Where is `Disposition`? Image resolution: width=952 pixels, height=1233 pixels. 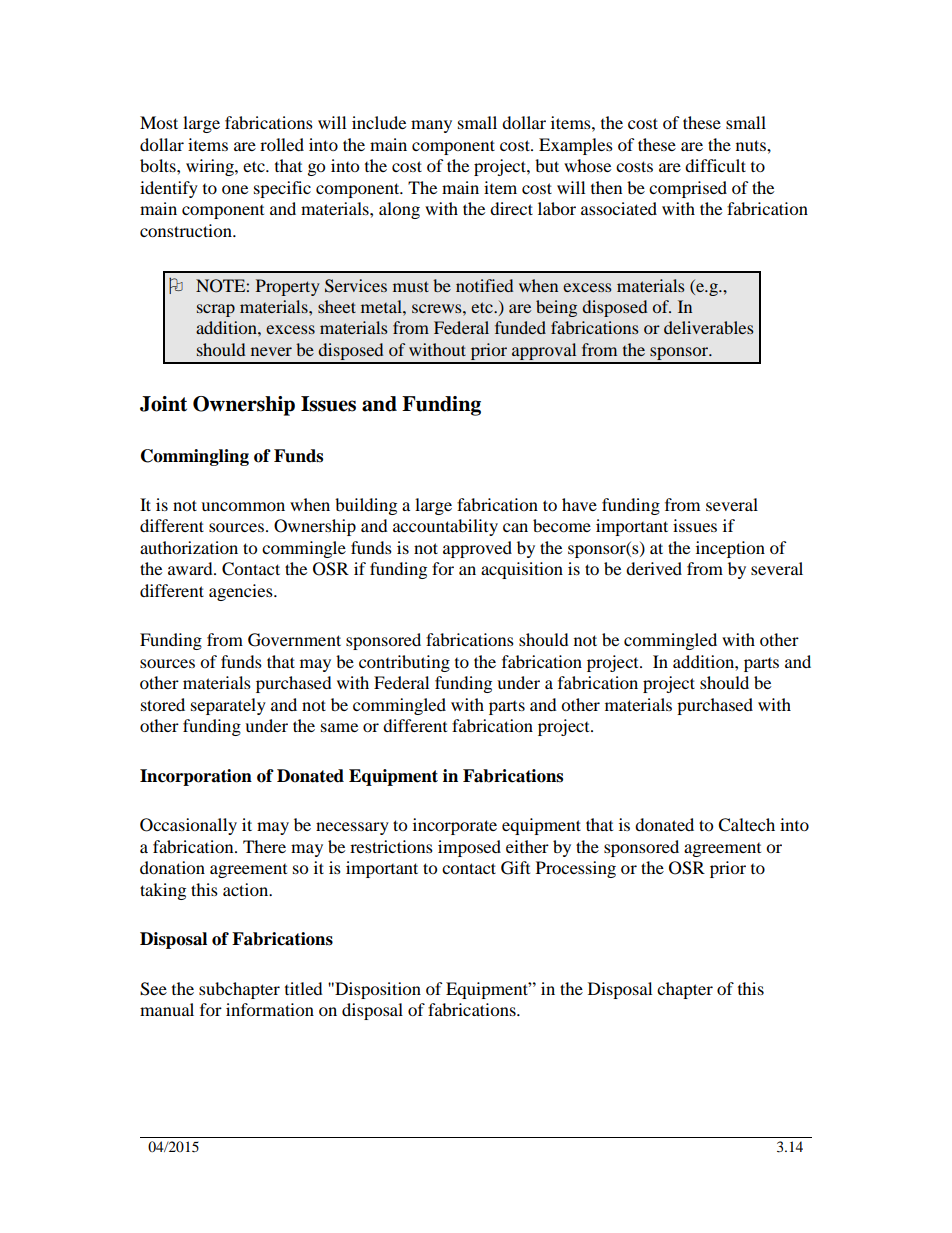
Disposition is located at coordinates (377, 990).
